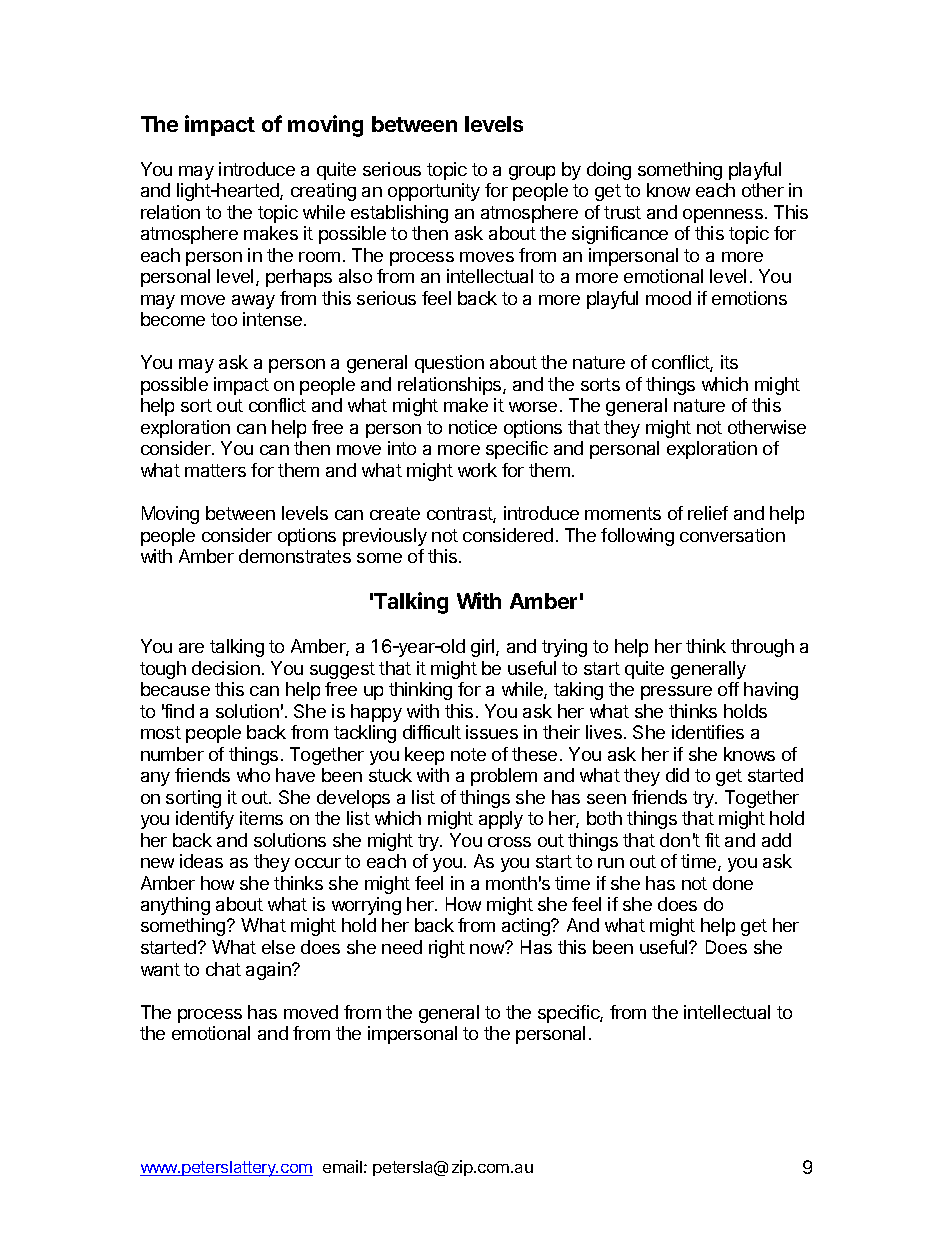  Describe the element at coordinates (323, 192) in the screenshot. I see `creating` at that location.
